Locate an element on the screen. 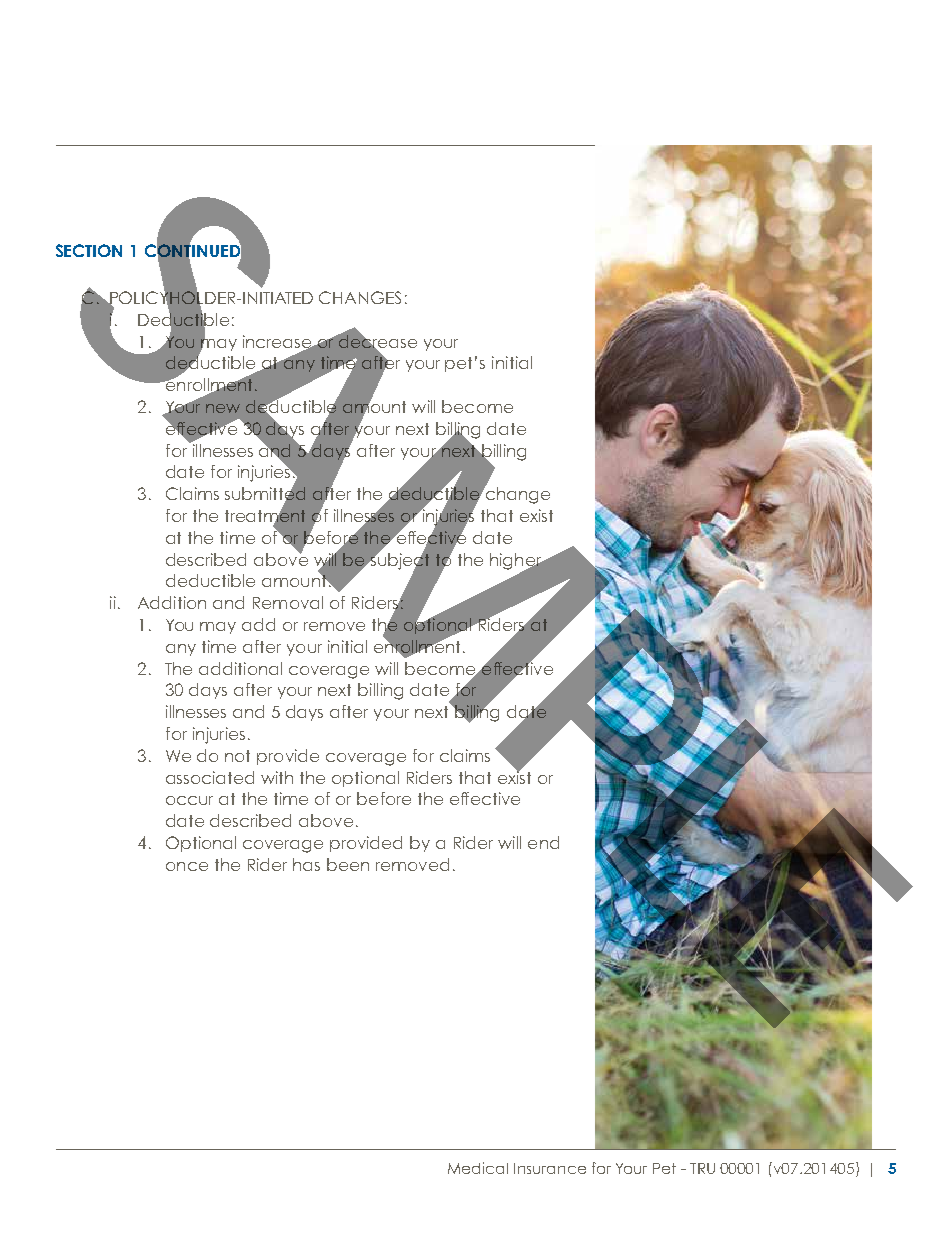 The height and width of the screenshot is (1233, 952). SECTION is located at coordinates (89, 250).
